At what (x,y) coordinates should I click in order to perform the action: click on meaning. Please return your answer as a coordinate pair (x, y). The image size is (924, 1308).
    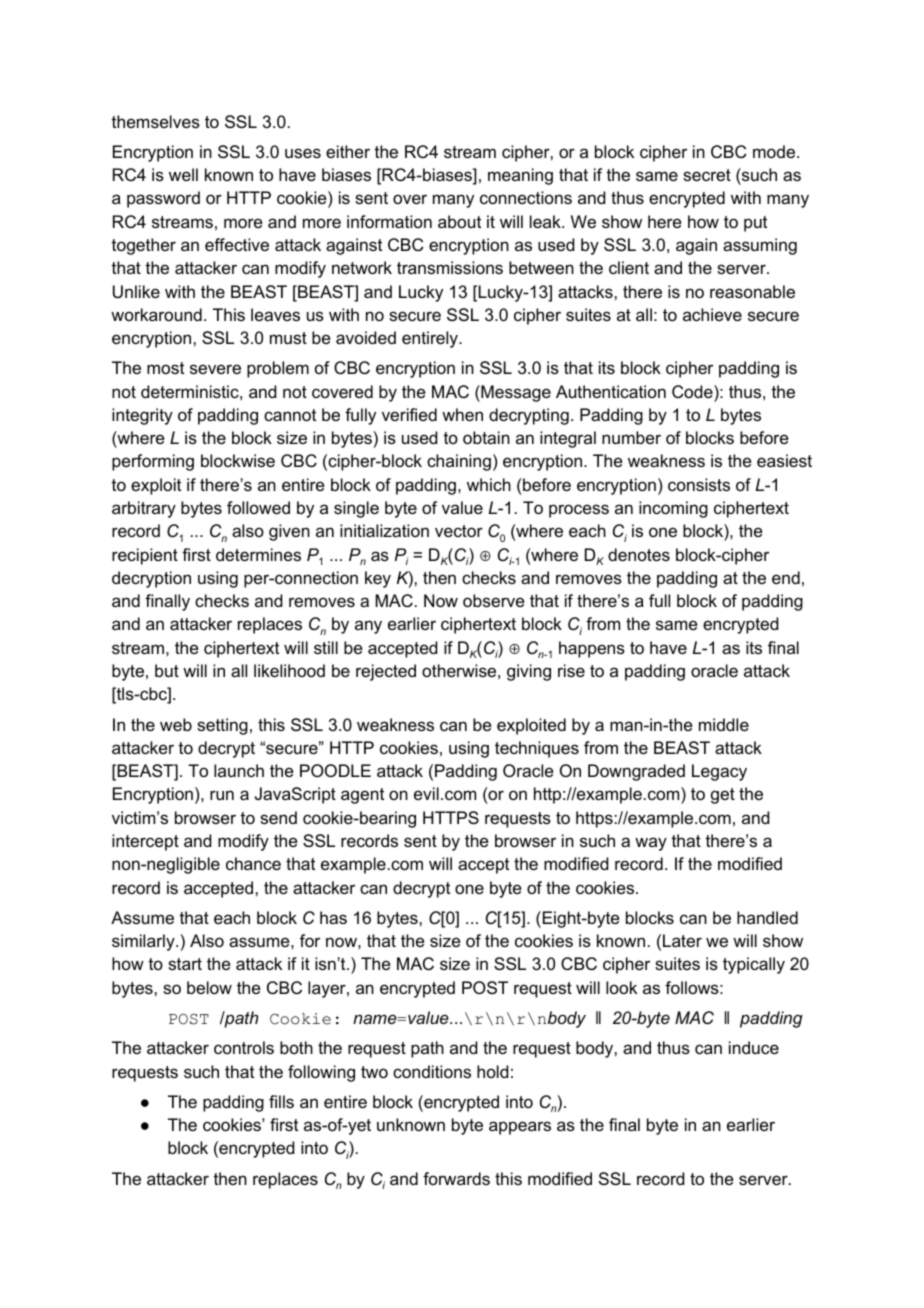
    Looking at the image, I should click on (520, 176).
